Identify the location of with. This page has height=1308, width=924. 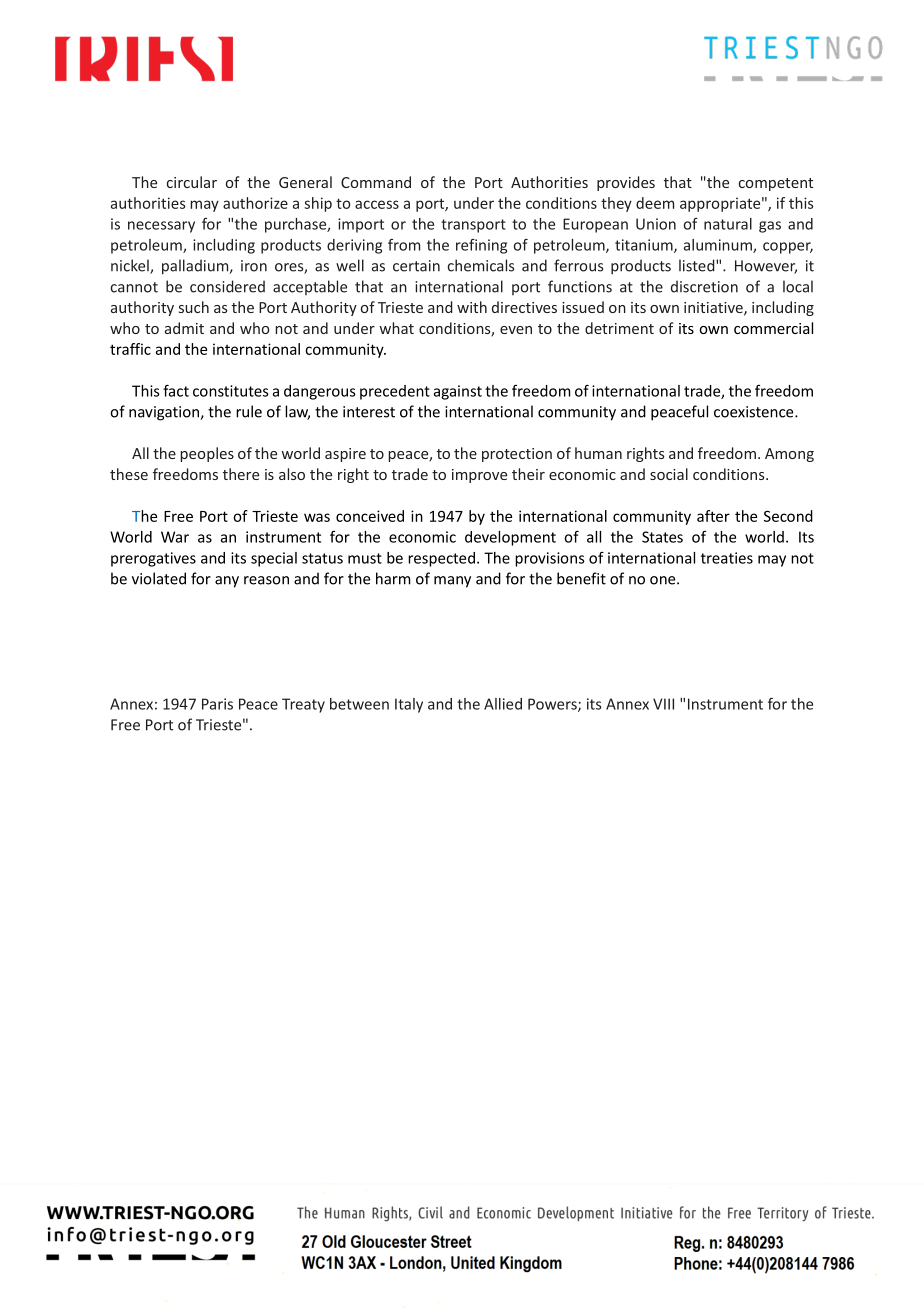
(472, 307).
